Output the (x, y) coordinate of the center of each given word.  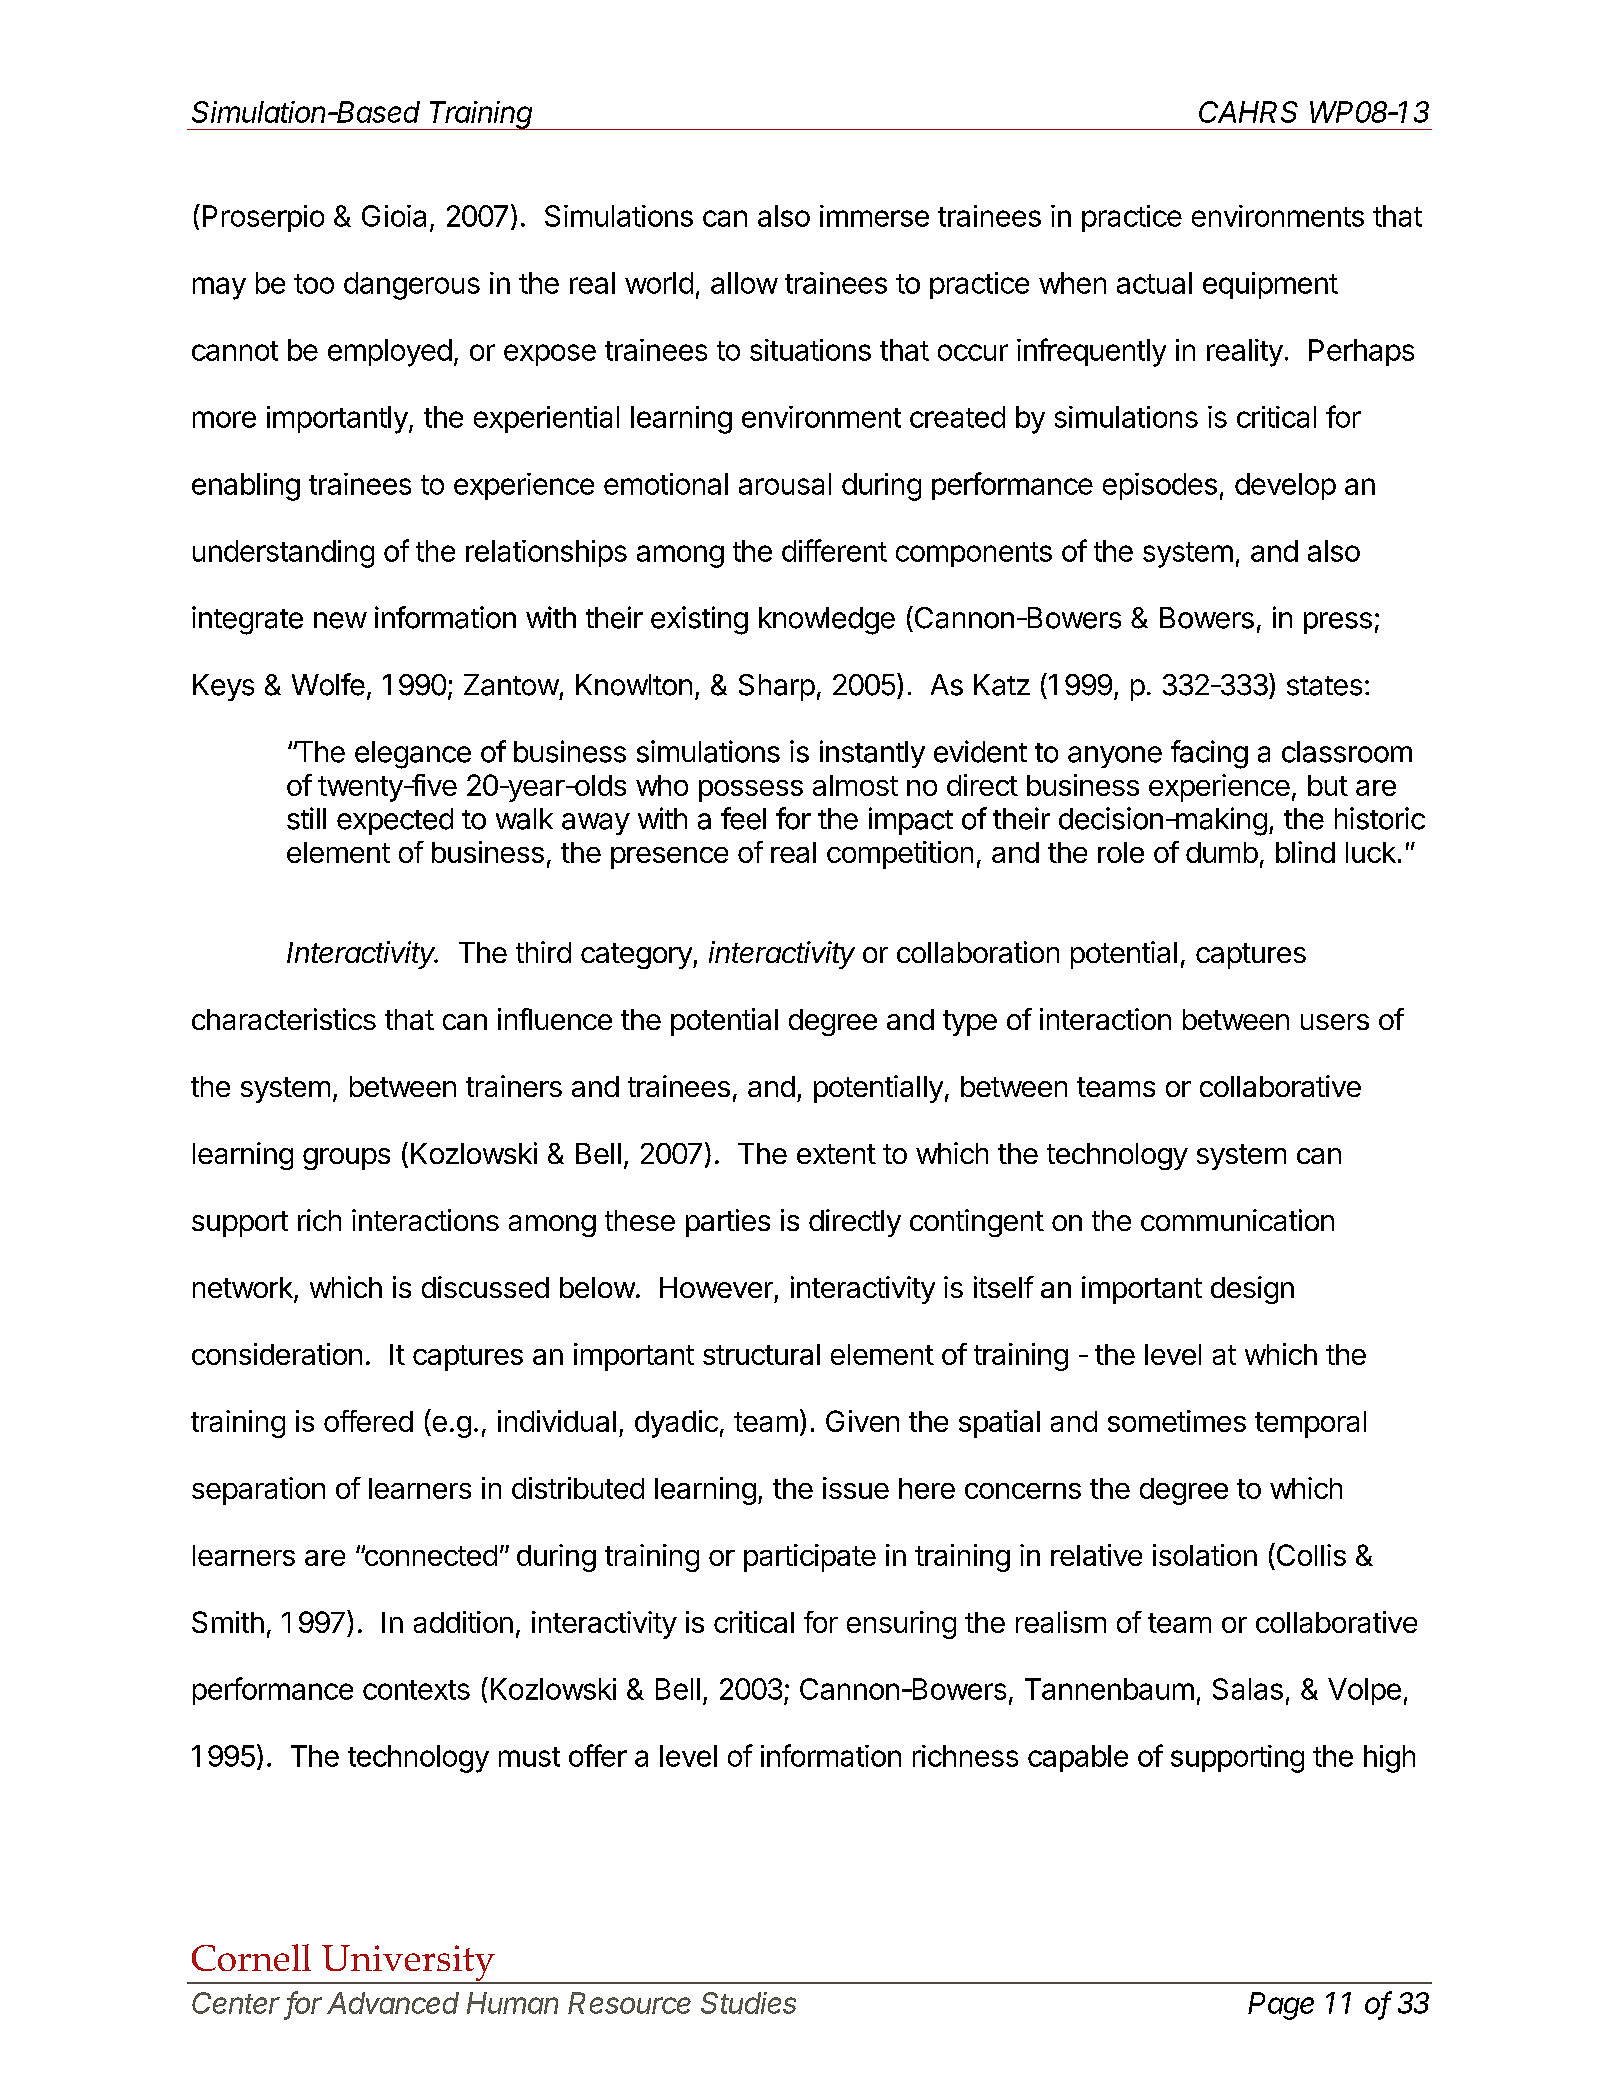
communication (1237, 1220)
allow (744, 283)
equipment (1270, 285)
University (408, 1964)
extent (836, 1154)
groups (346, 1159)
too (314, 284)
